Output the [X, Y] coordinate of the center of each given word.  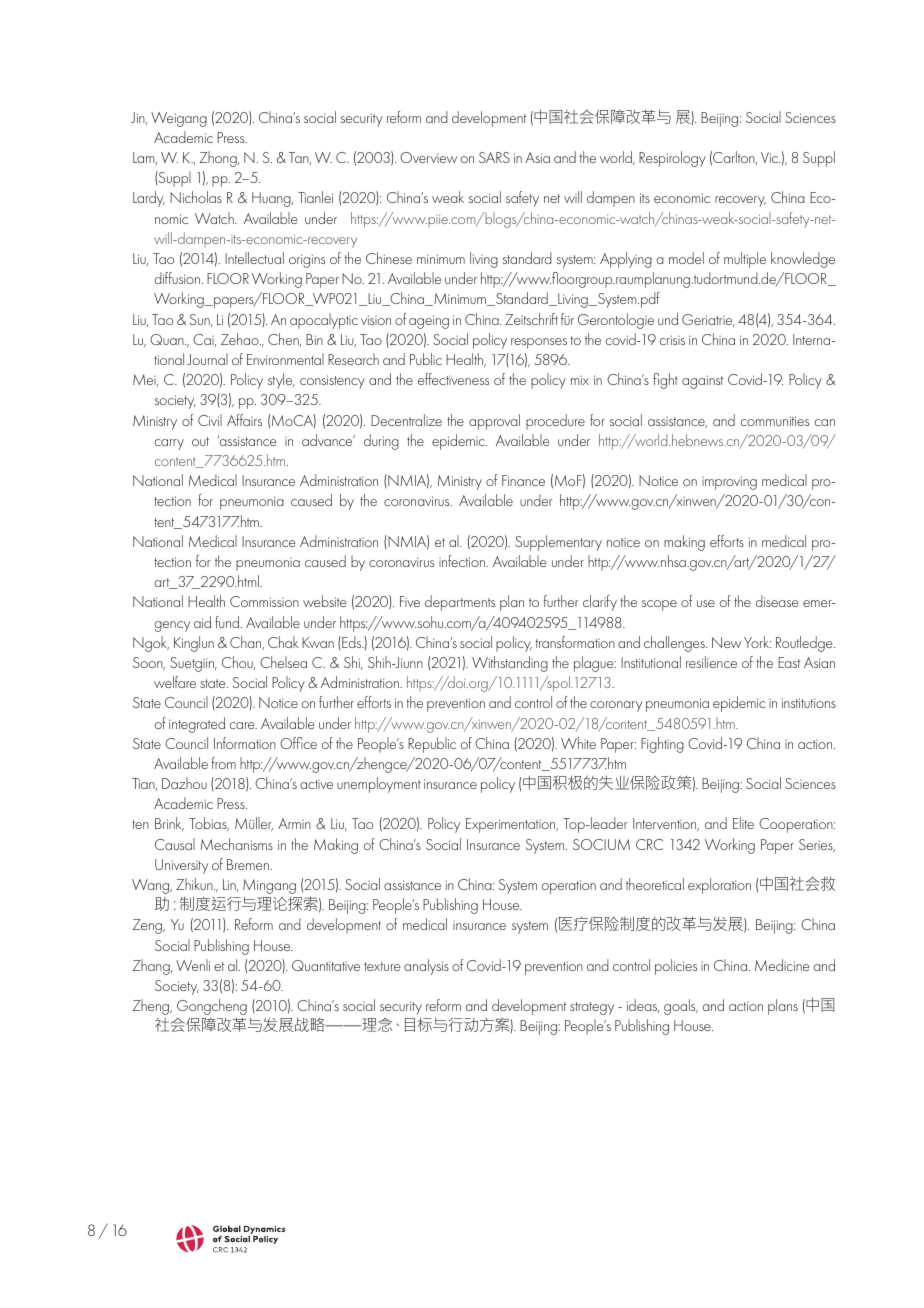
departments [460, 603]
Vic [770, 157]
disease [777, 601]
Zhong [219, 159]
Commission [264, 601]
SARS [494, 157]
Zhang [152, 967]
